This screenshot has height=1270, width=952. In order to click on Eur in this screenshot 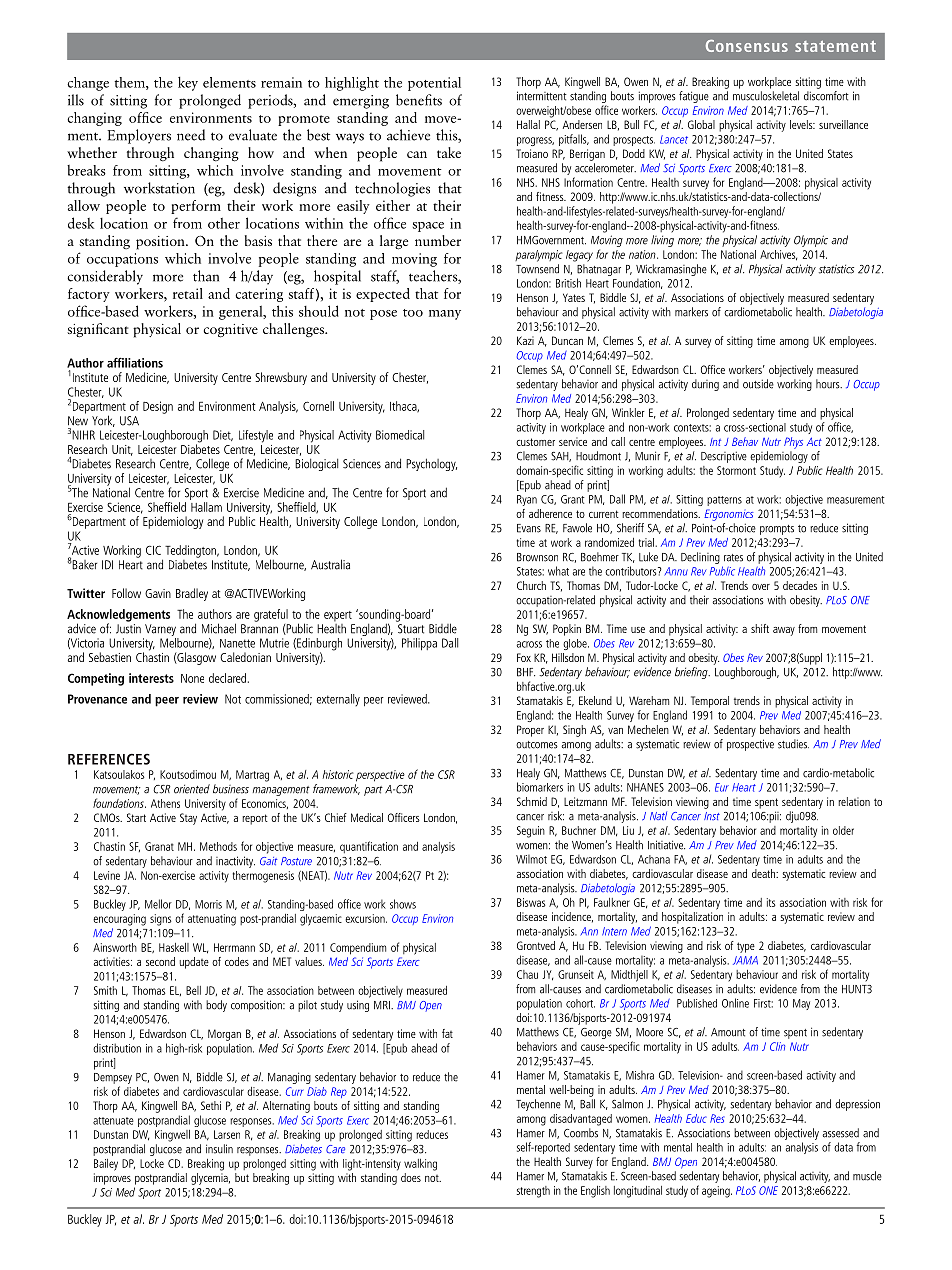, I will do `click(722, 787)`.
